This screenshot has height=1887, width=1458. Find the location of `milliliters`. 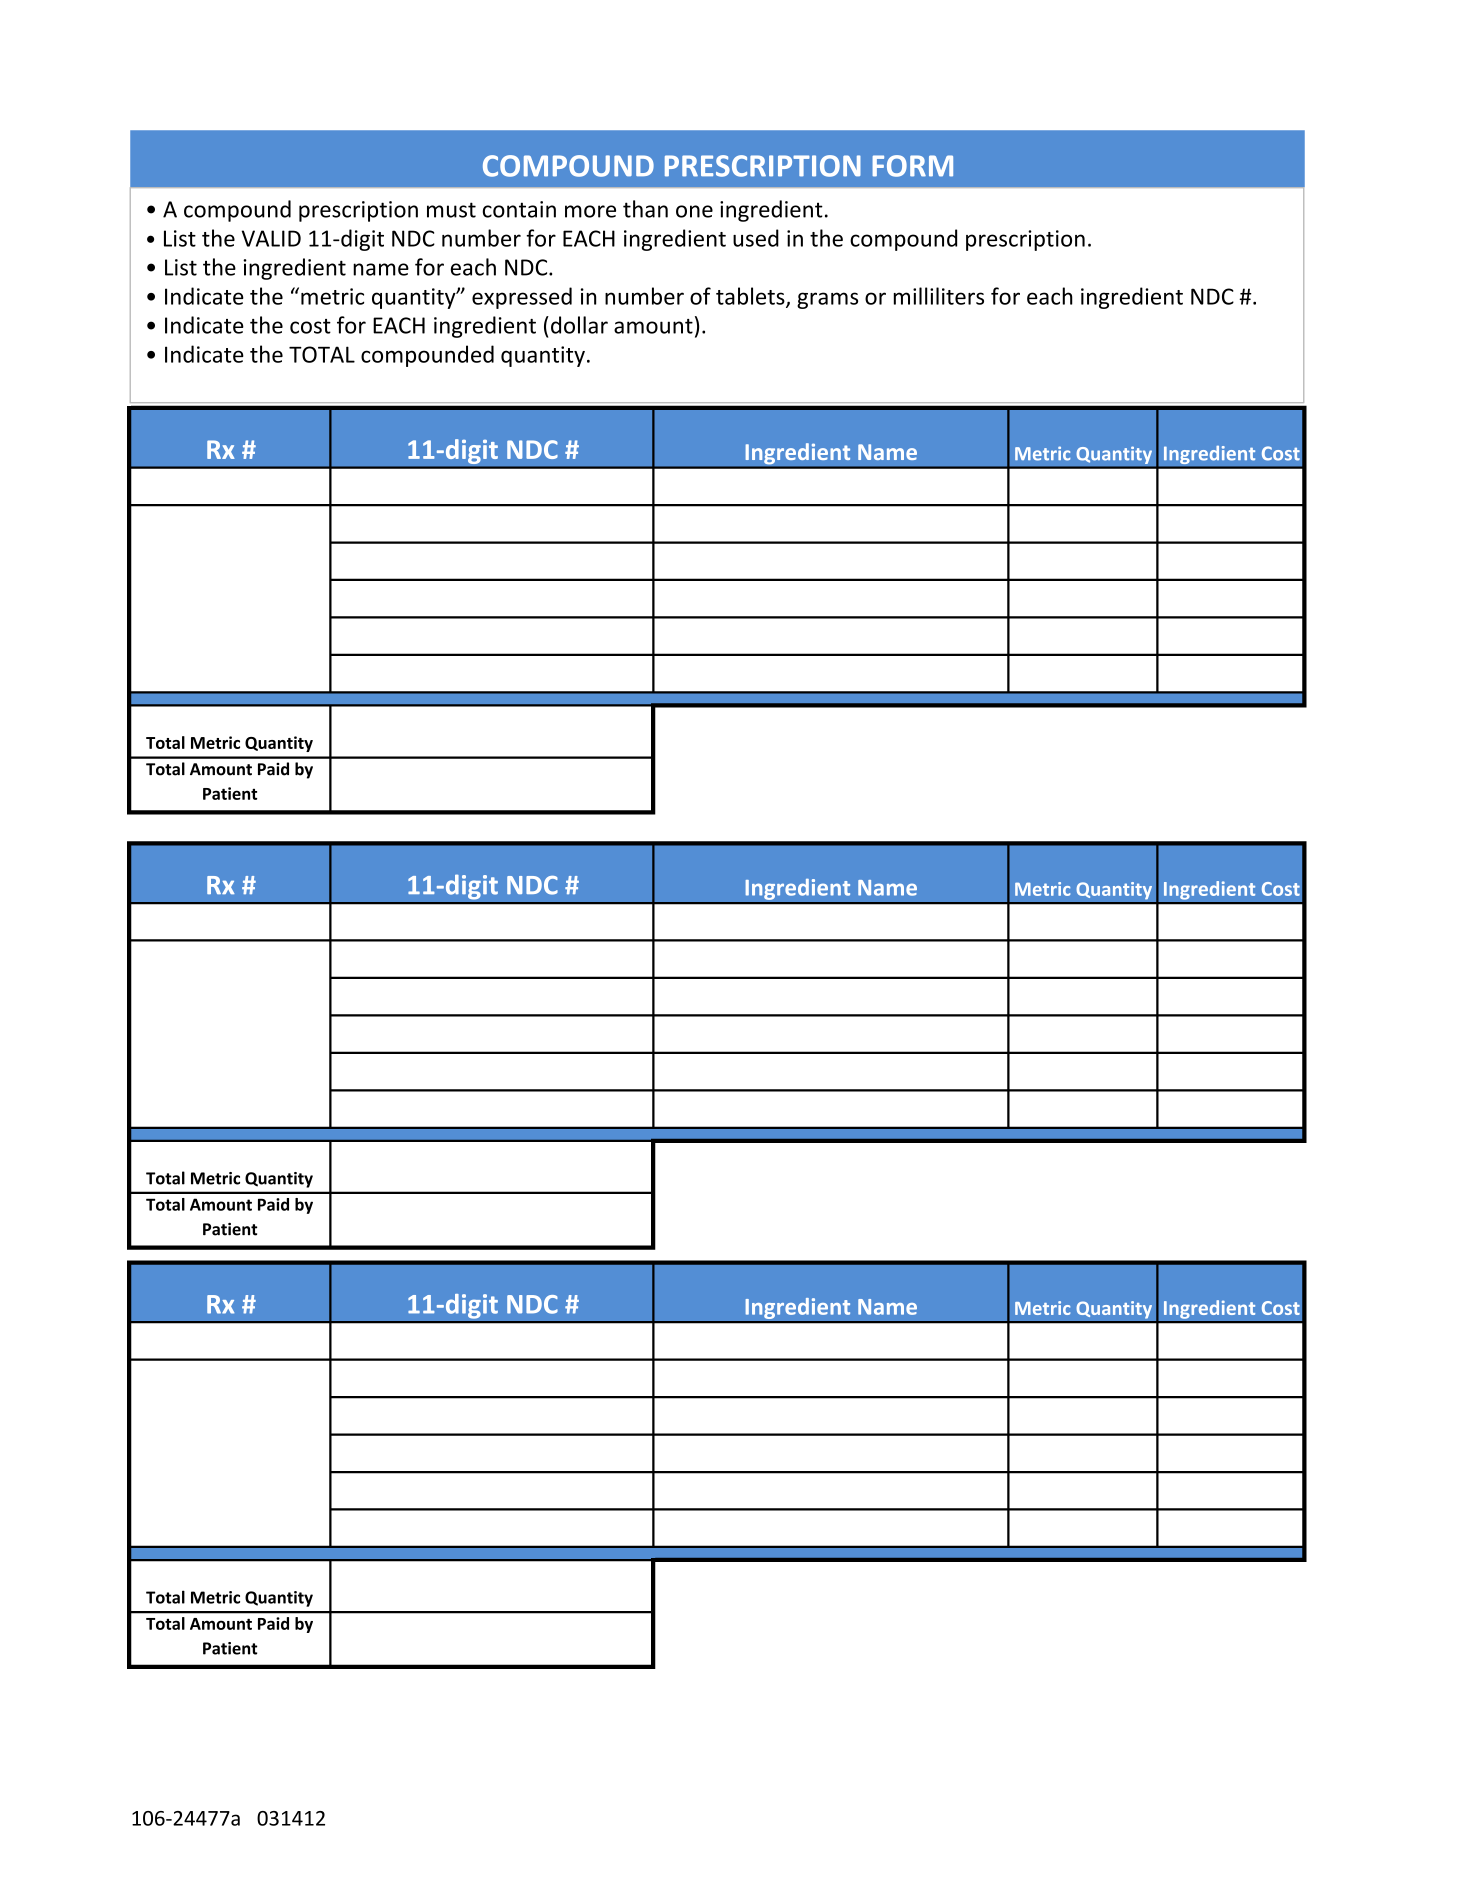

milliliters is located at coordinates (939, 296).
